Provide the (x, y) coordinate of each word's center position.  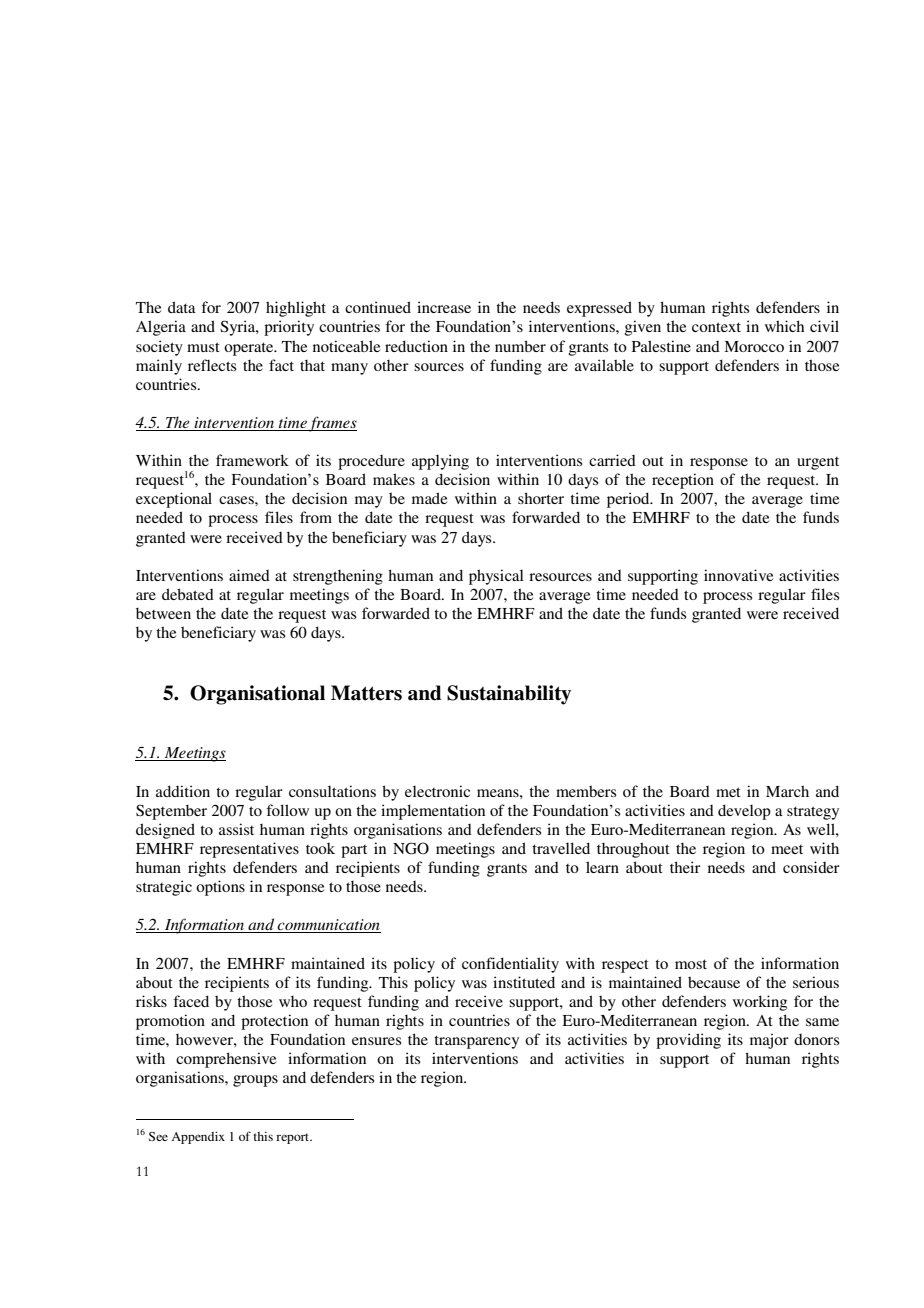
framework (252, 460)
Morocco (754, 346)
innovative (738, 575)
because (714, 982)
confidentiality (510, 965)
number (520, 346)
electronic (437, 791)
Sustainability (509, 695)
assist (236, 829)
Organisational (257, 695)
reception (683, 481)
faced (191, 1001)
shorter (541, 498)
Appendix (198, 1138)
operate (250, 349)
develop (744, 812)
